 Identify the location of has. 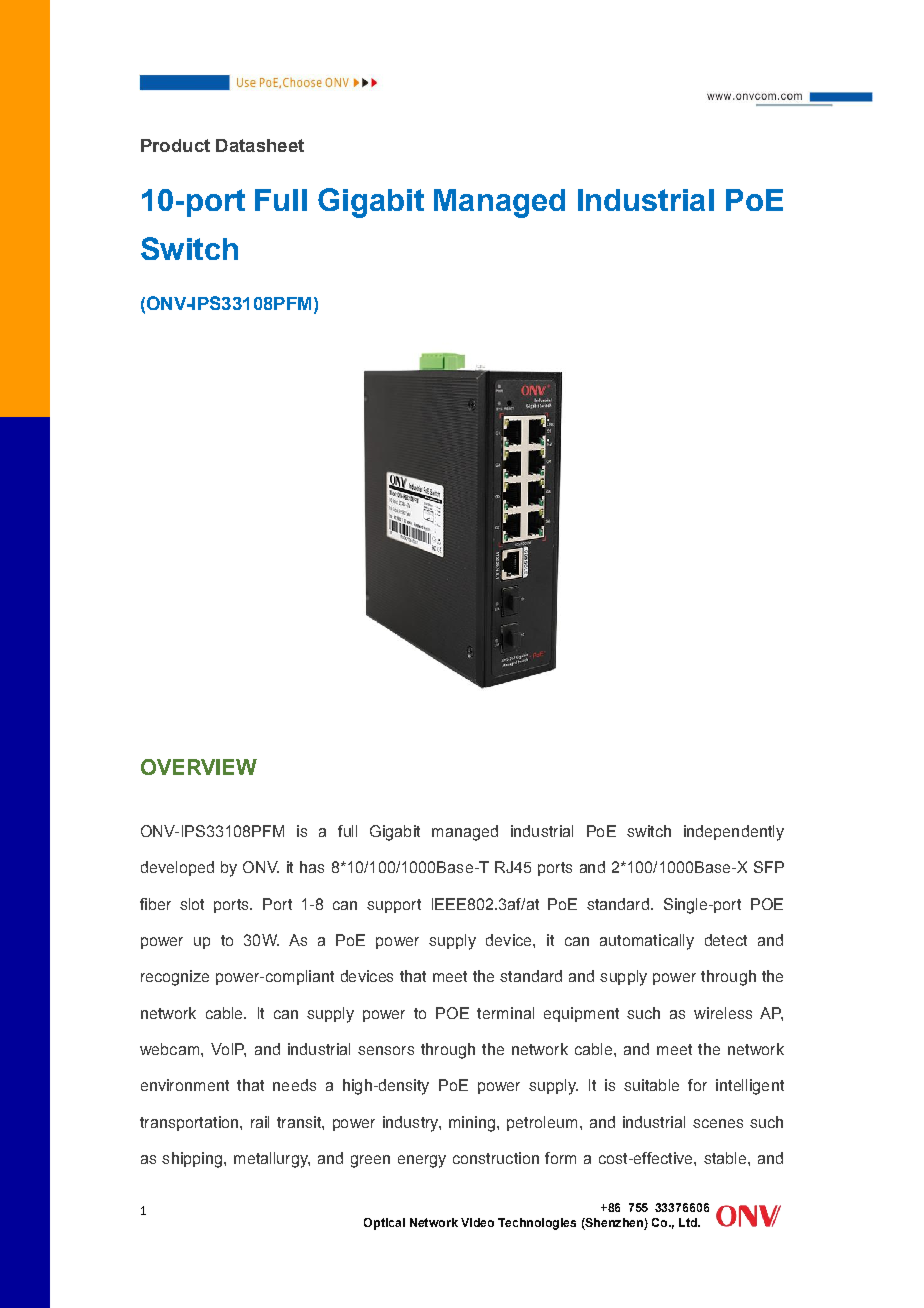
(312, 867).
